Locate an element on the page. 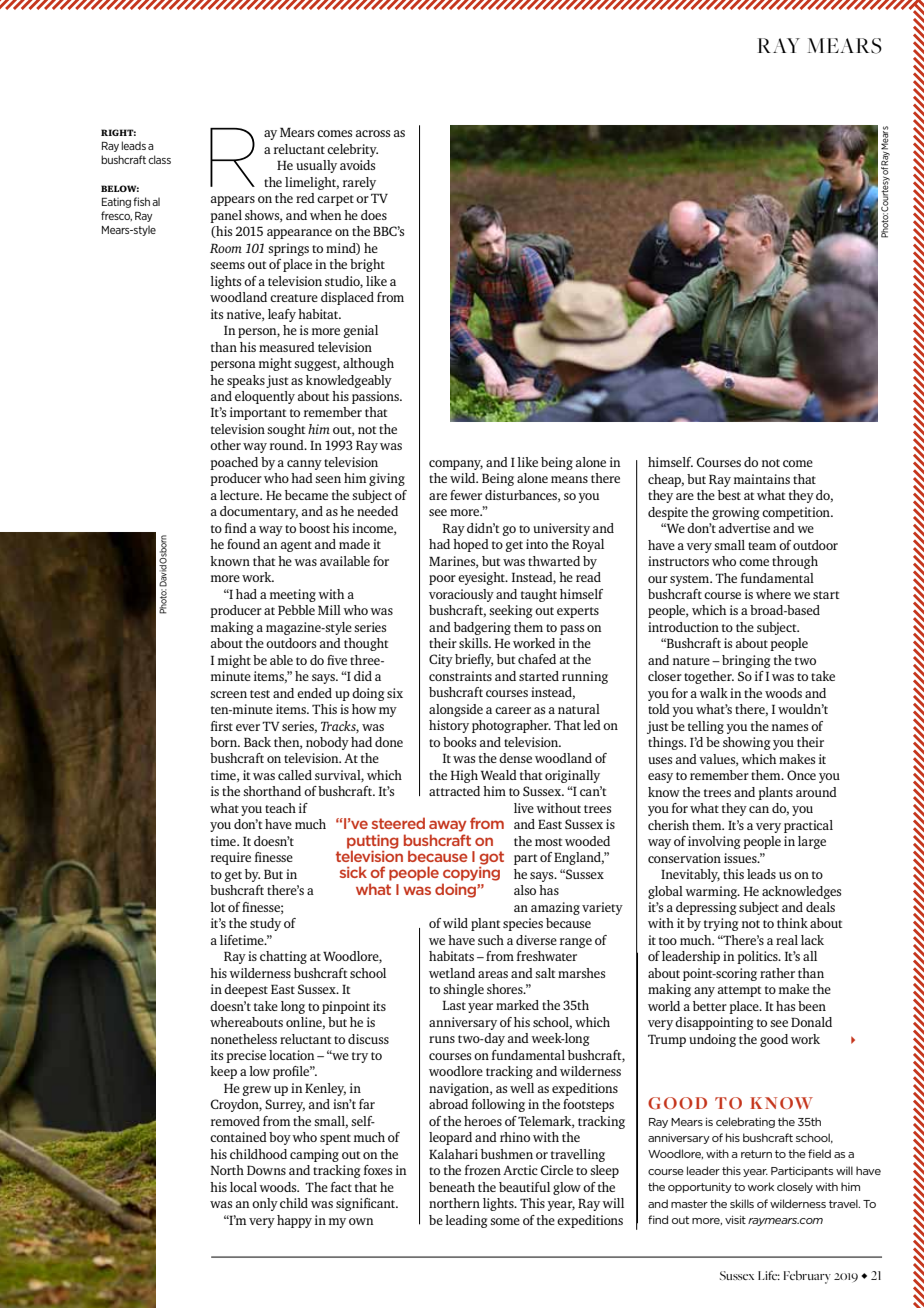 The image size is (924, 1308). speaks is located at coordinates (246, 381).
